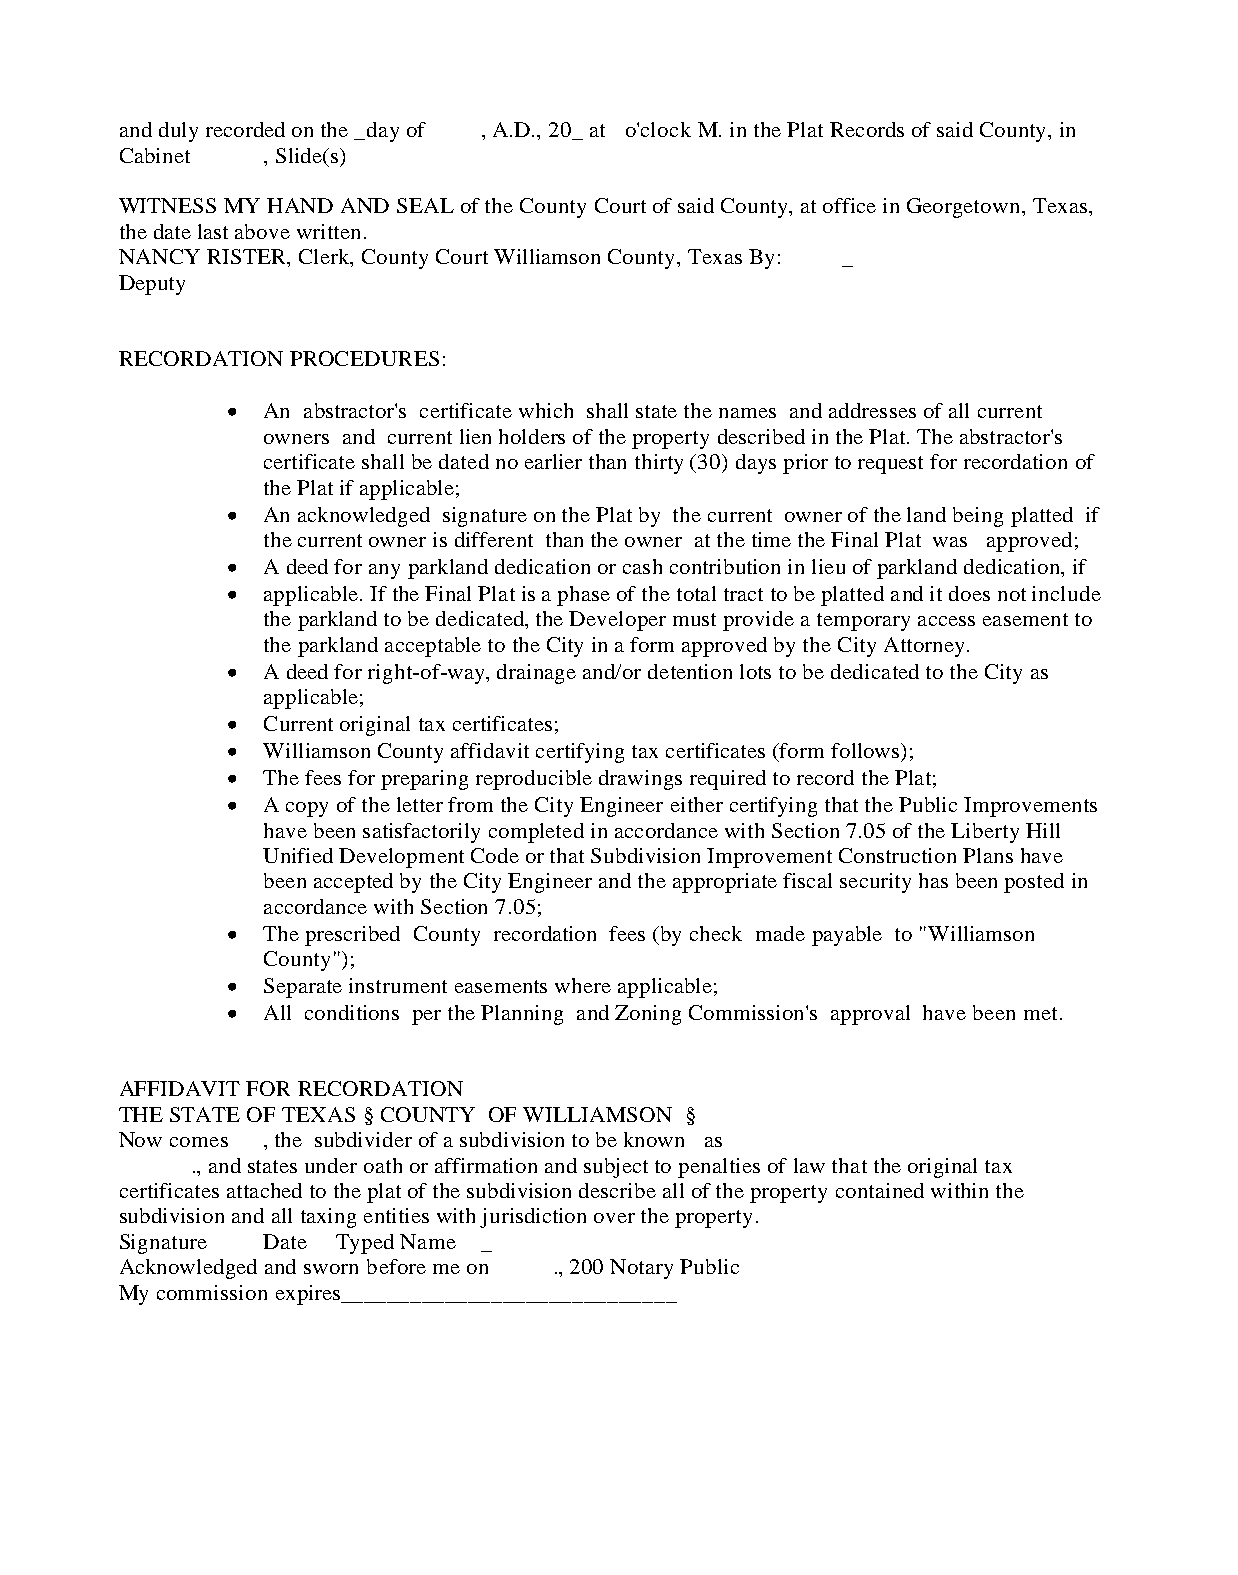  I want to click on attached, so click(264, 1190).
